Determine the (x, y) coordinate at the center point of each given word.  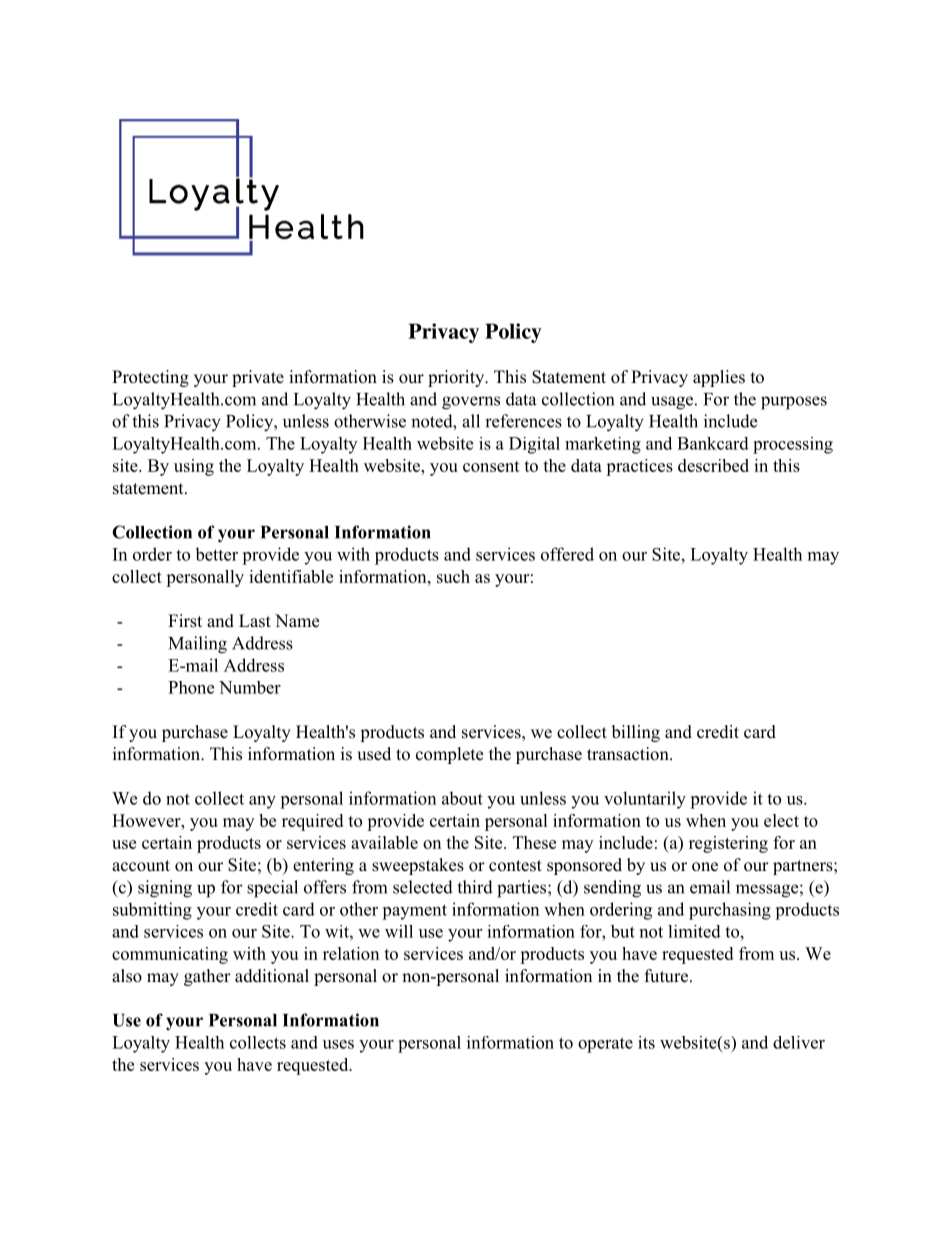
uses (338, 1044)
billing (636, 733)
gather (207, 977)
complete (449, 755)
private (258, 378)
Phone (191, 687)
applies (719, 378)
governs (471, 403)
